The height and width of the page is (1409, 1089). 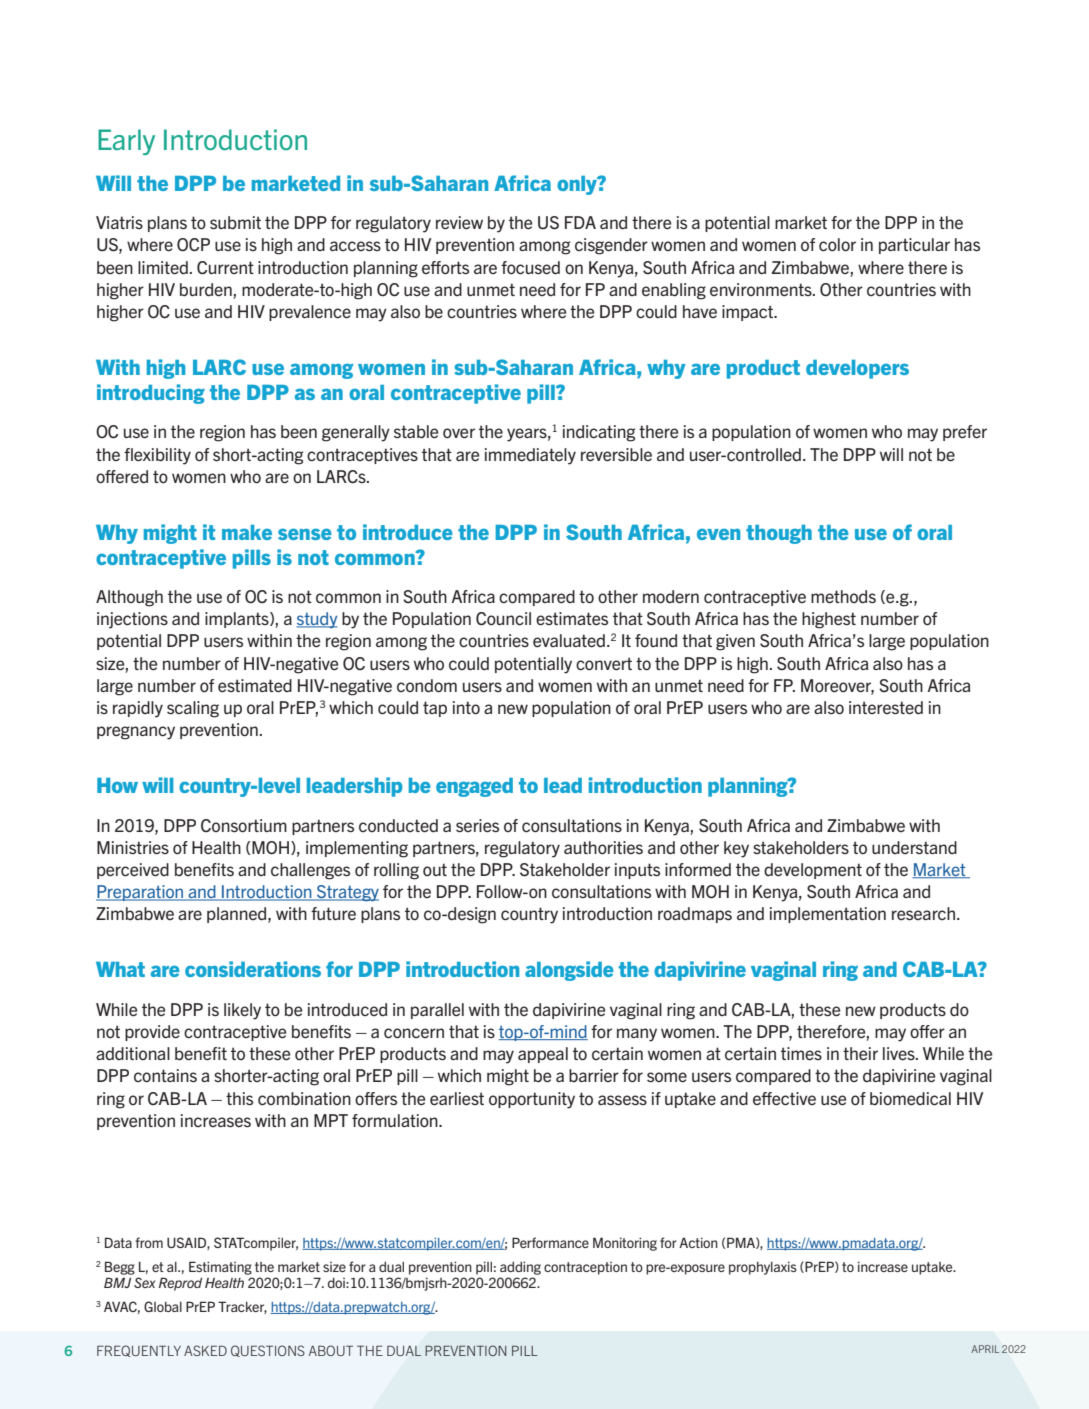 I want to click on adding, so click(x=520, y=1268).
